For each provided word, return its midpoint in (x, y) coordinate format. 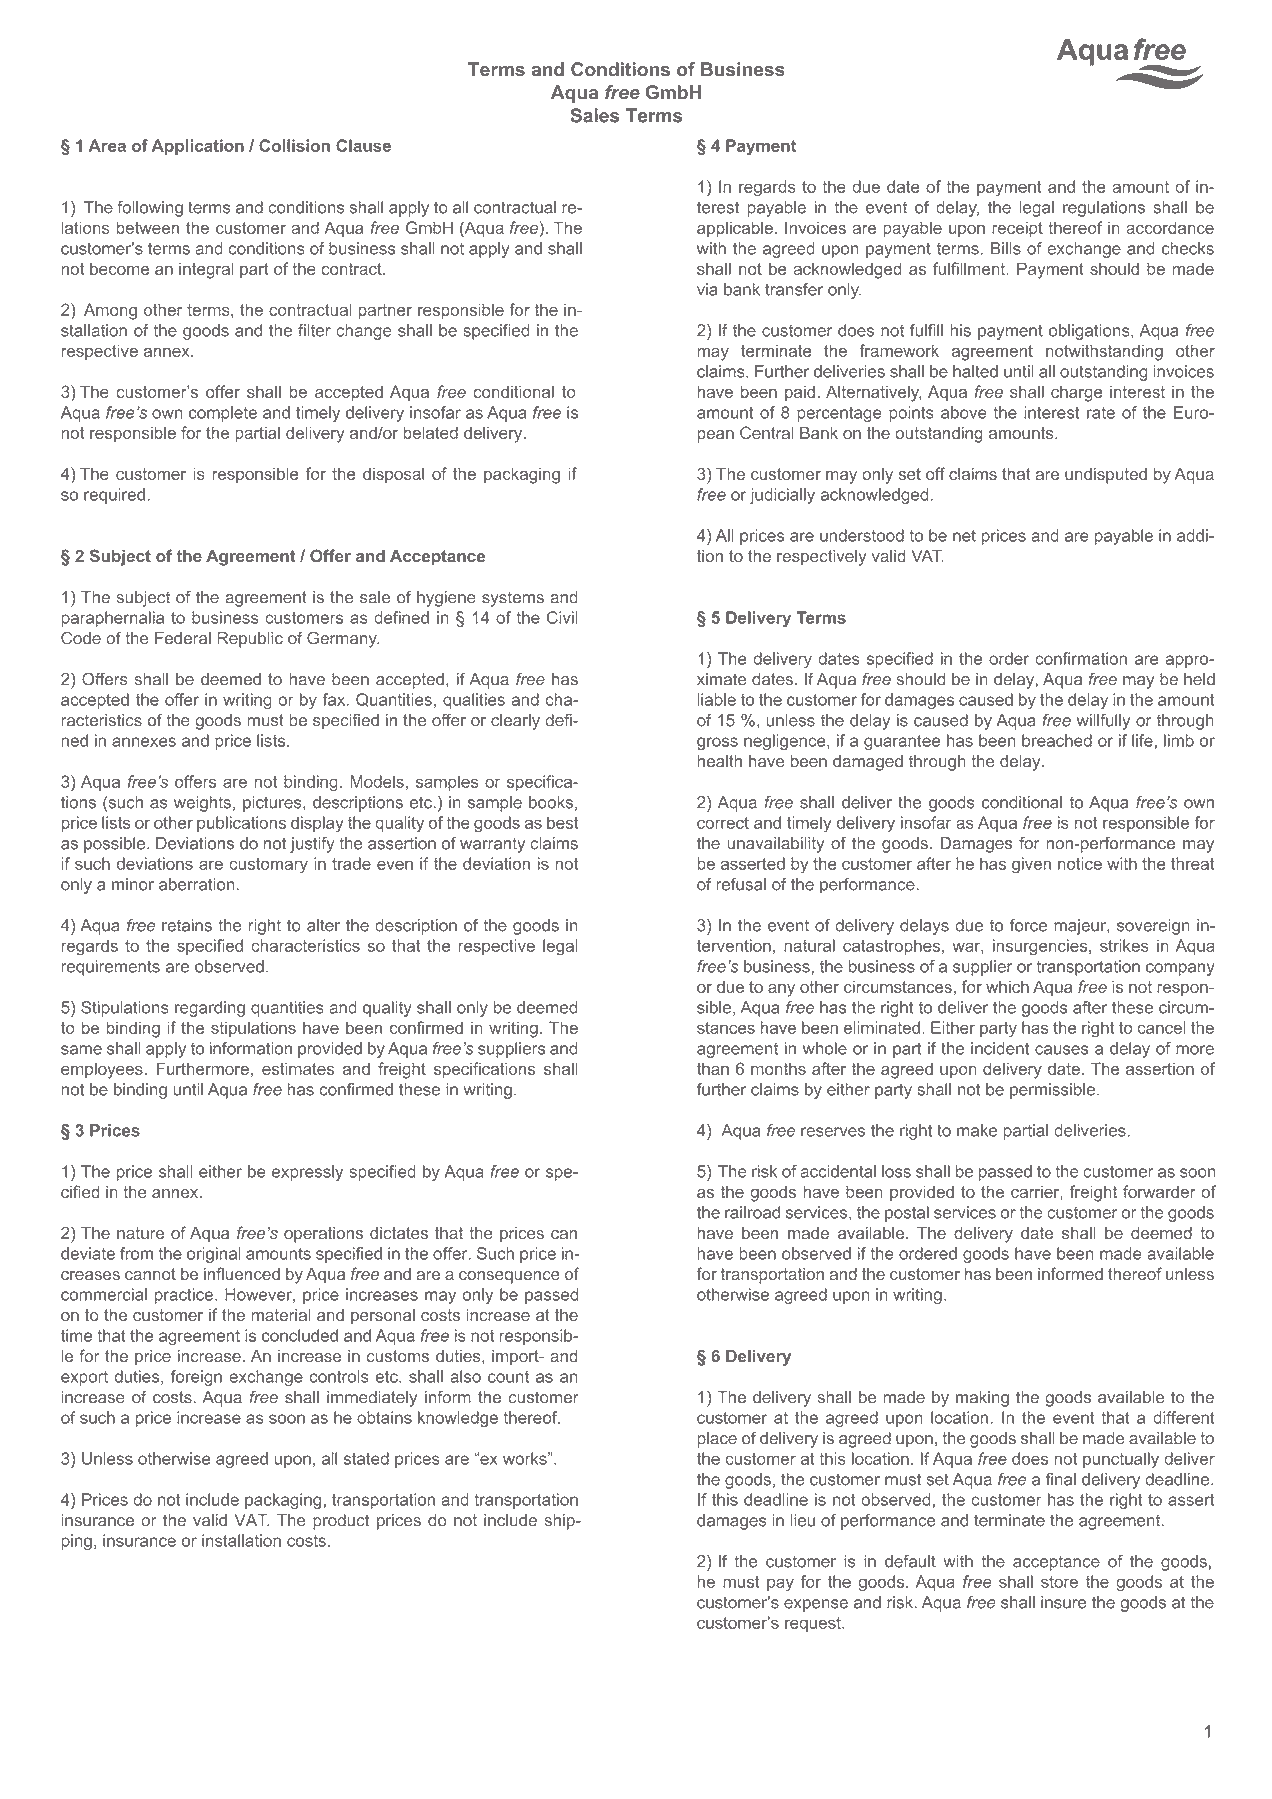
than (713, 1068)
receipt (1017, 229)
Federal (183, 638)
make (977, 1130)
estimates (298, 1068)
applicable (735, 229)
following (150, 209)
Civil (562, 617)
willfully (1103, 722)
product (341, 1522)
